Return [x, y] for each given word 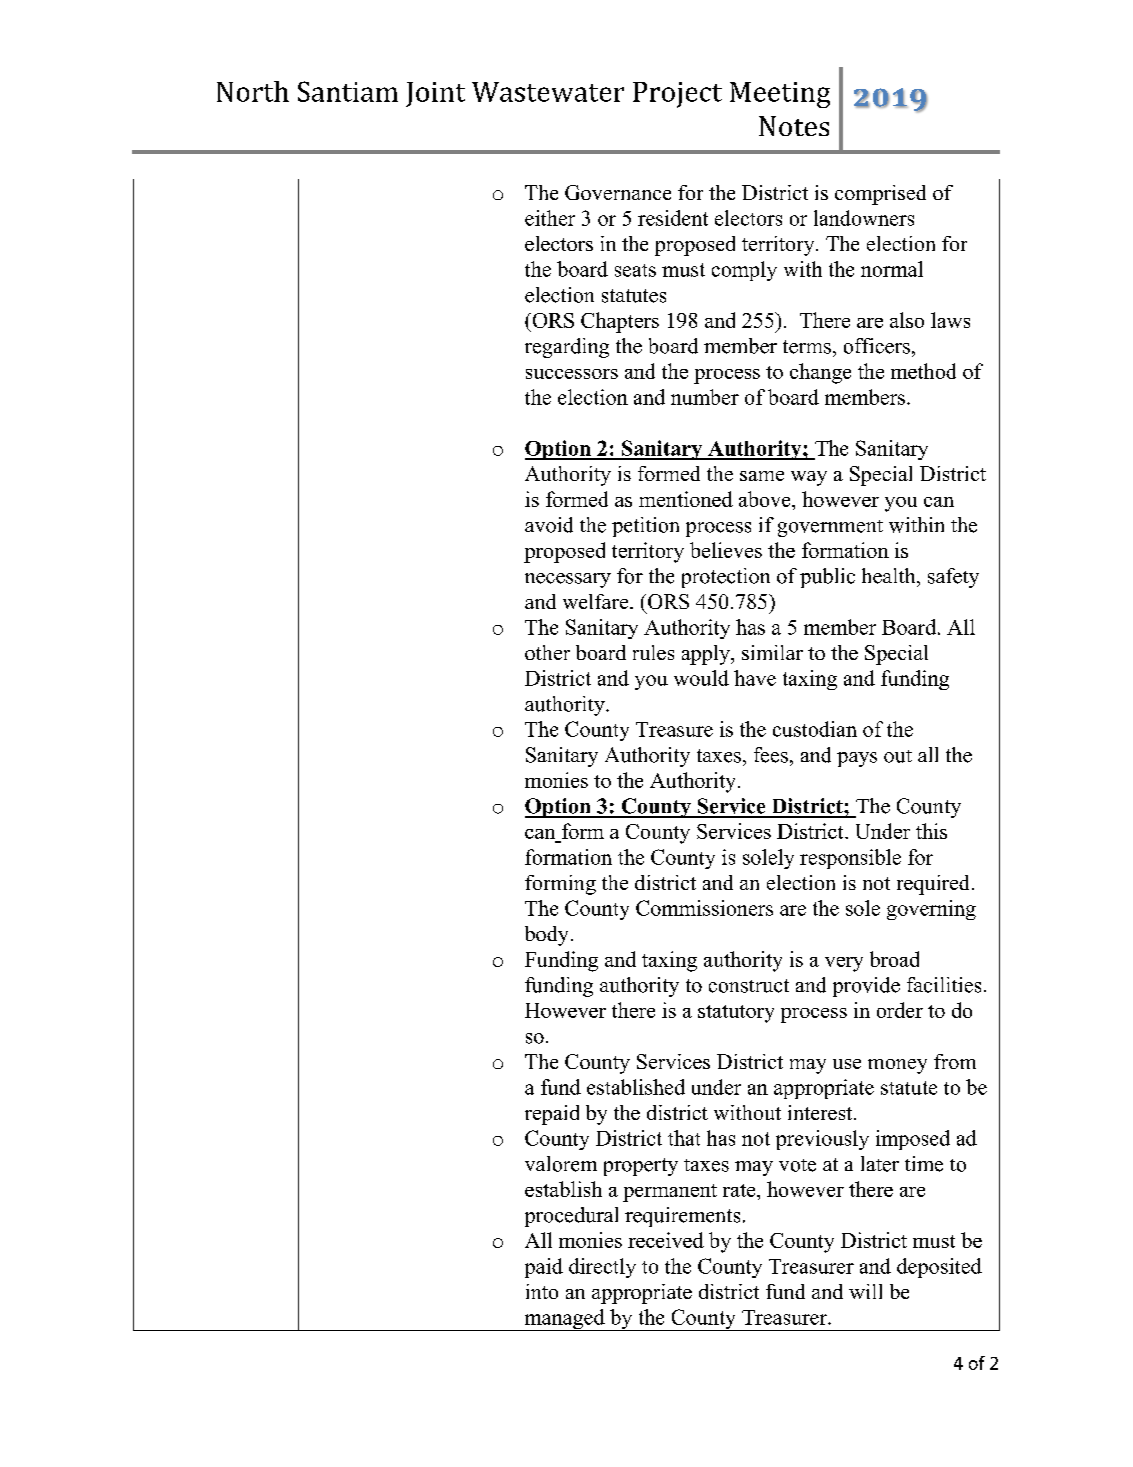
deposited [939, 1268]
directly [602, 1268]
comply [744, 271]
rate [740, 1190]
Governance [618, 192]
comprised [880, 195]
